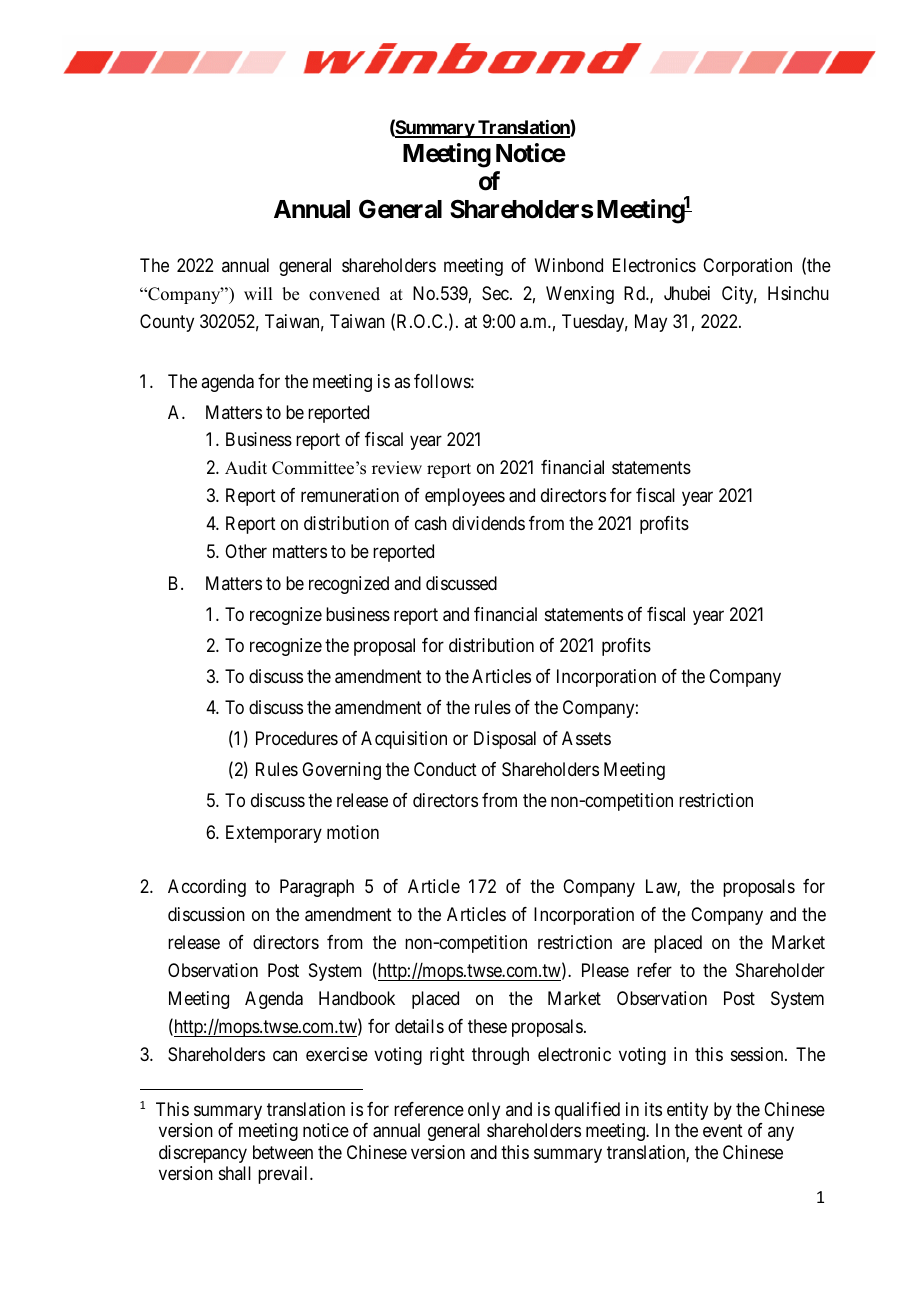 This screenshot has height=1308, width=924. I want to click on May, so click(651, 323).
